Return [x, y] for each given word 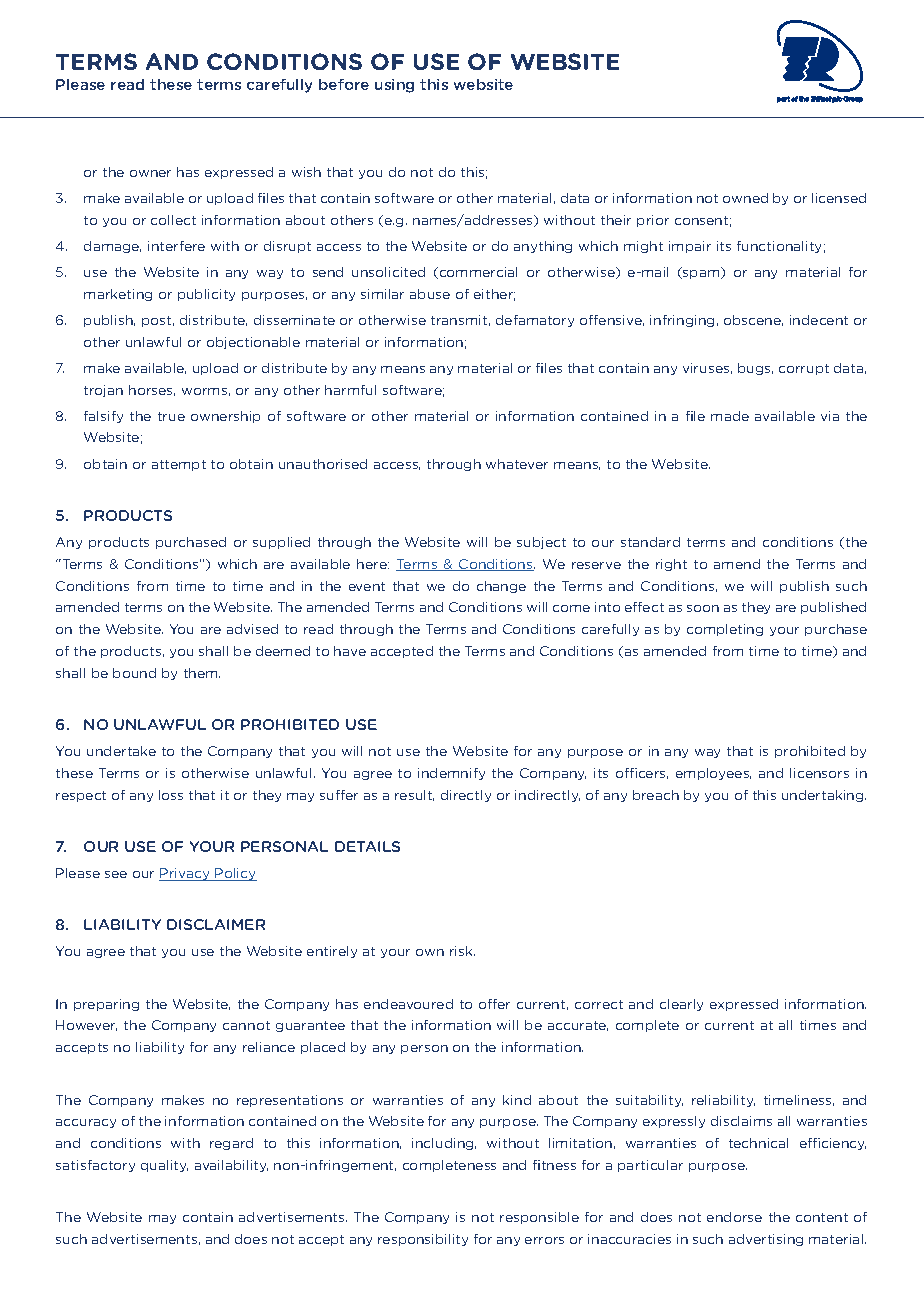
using [394, 86]
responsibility [423, 1240]
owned [745, 198]
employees [713, 774]
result [414, 795]
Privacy [185, 874]
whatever [517, 464]
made [730, 416]
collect [173, 220]
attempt [179, 465]
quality [164, 1166]
